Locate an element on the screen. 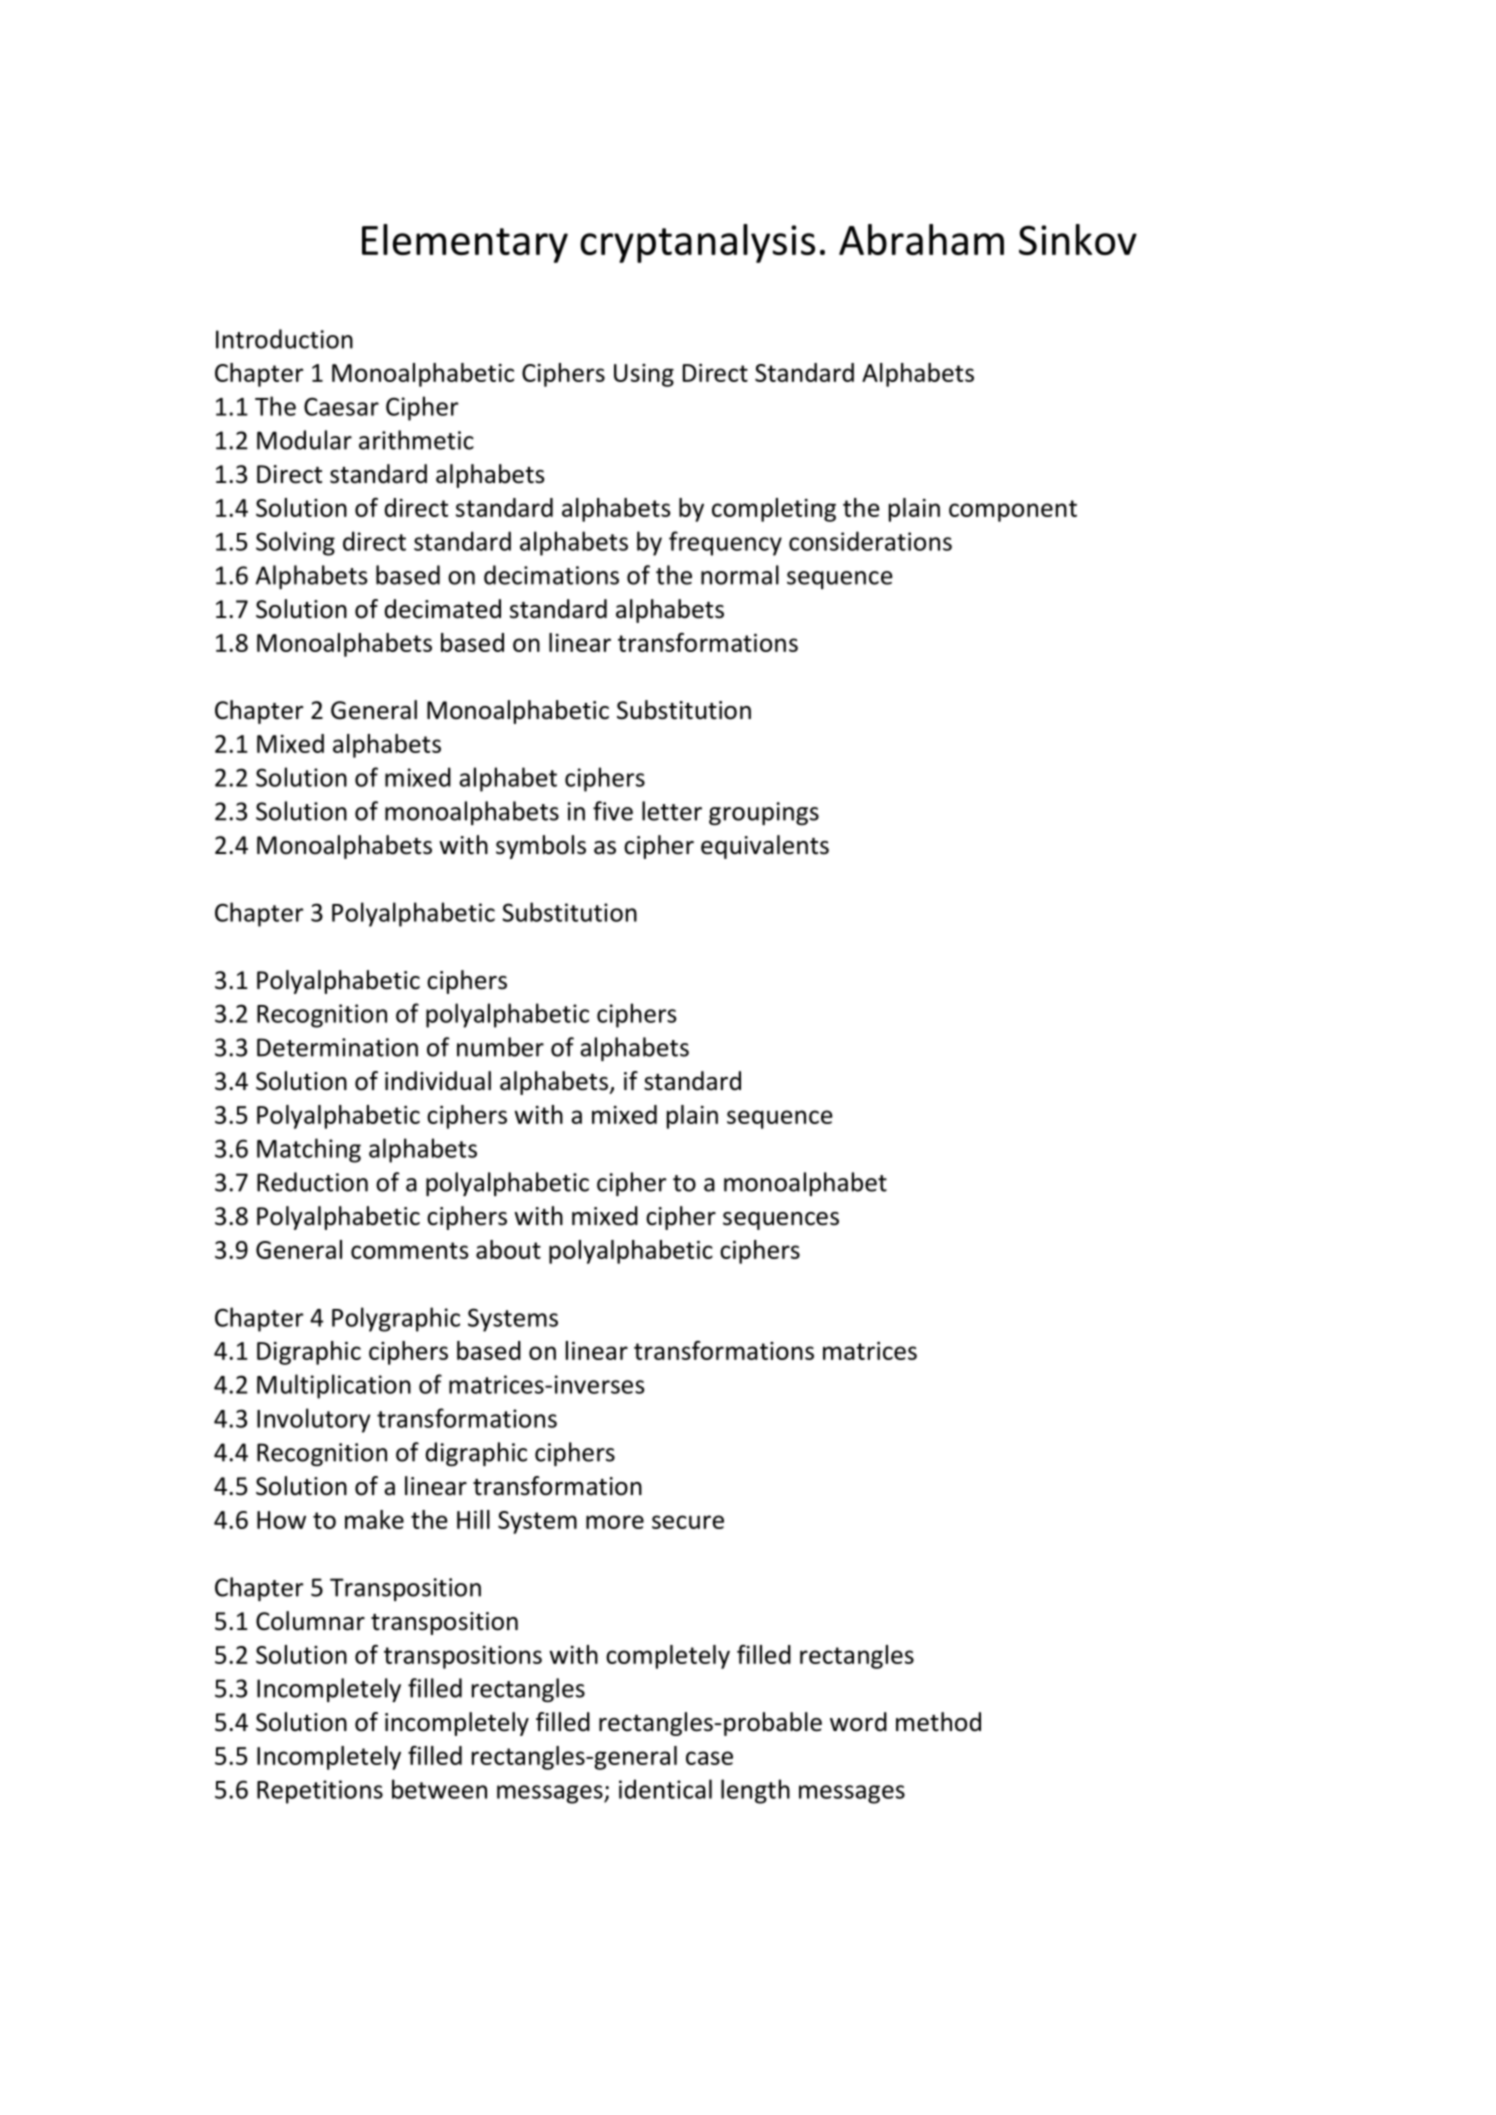  letter is located at coordinates (672, 811).
